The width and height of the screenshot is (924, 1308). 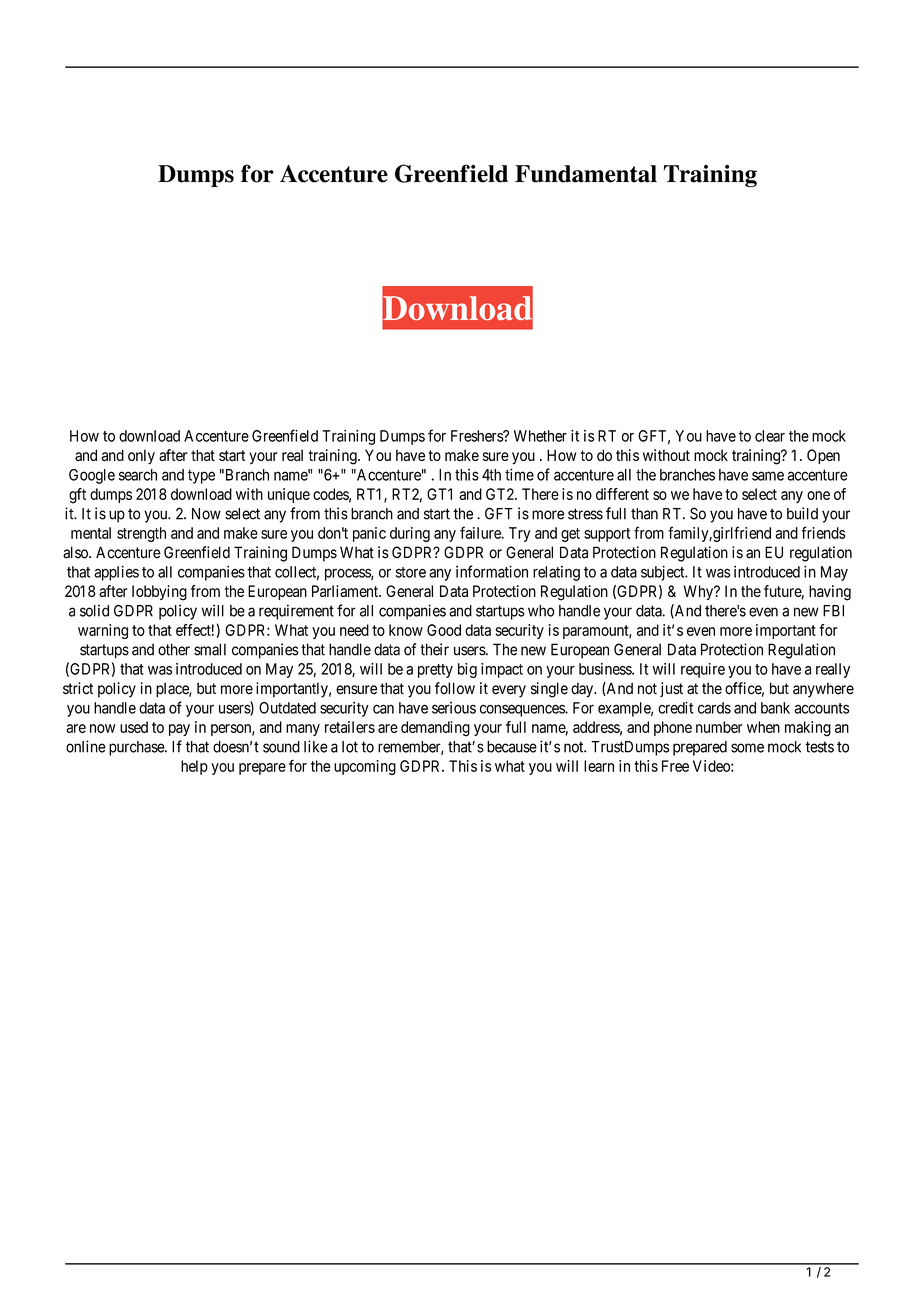 What do you see at coordinates (671, 689) in the screenshot?
I see `just` at bounding box center [671, 689].
